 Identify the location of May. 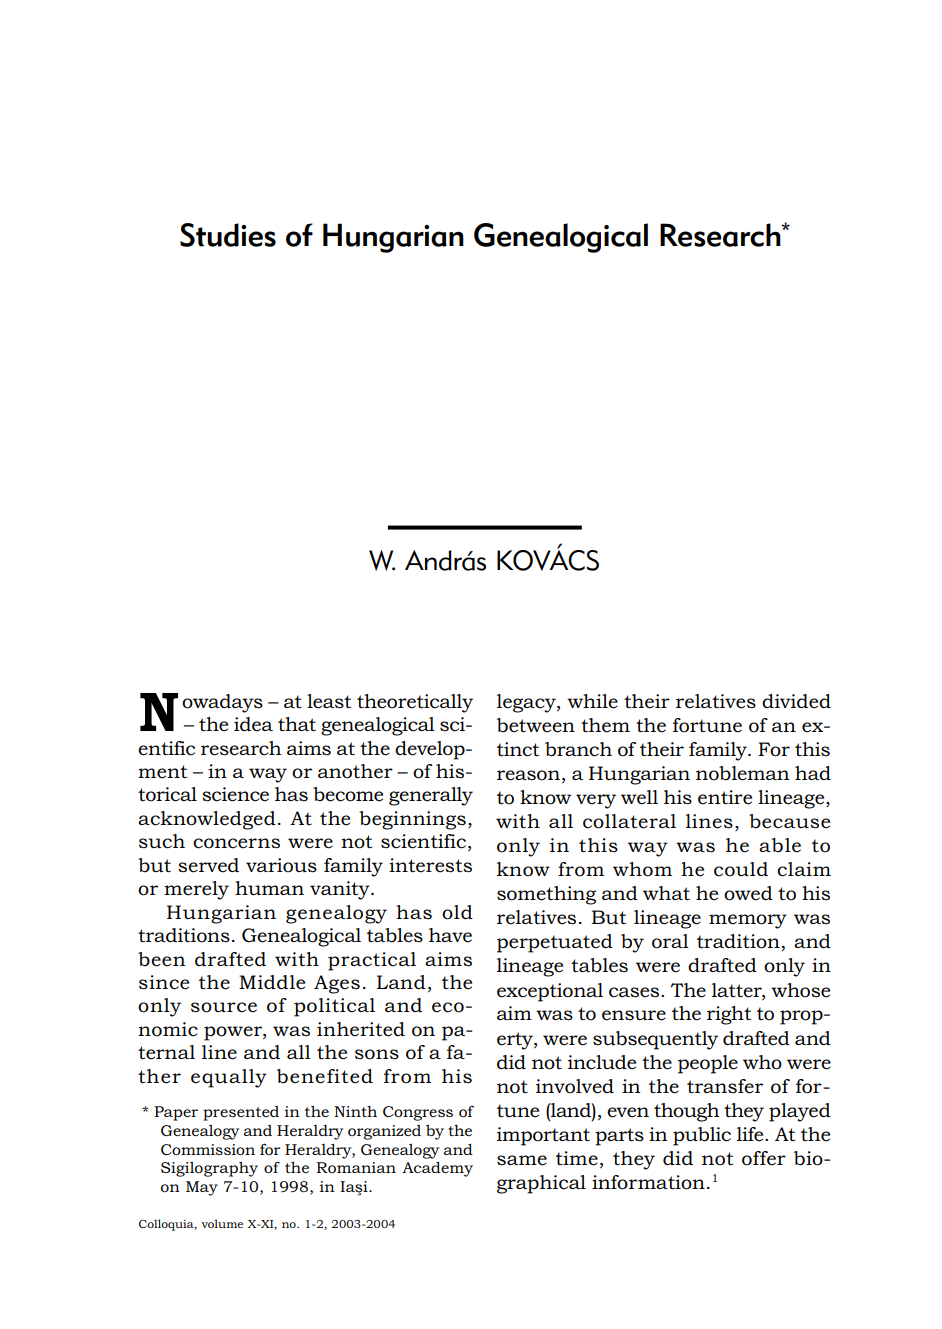
(202, 1188).
